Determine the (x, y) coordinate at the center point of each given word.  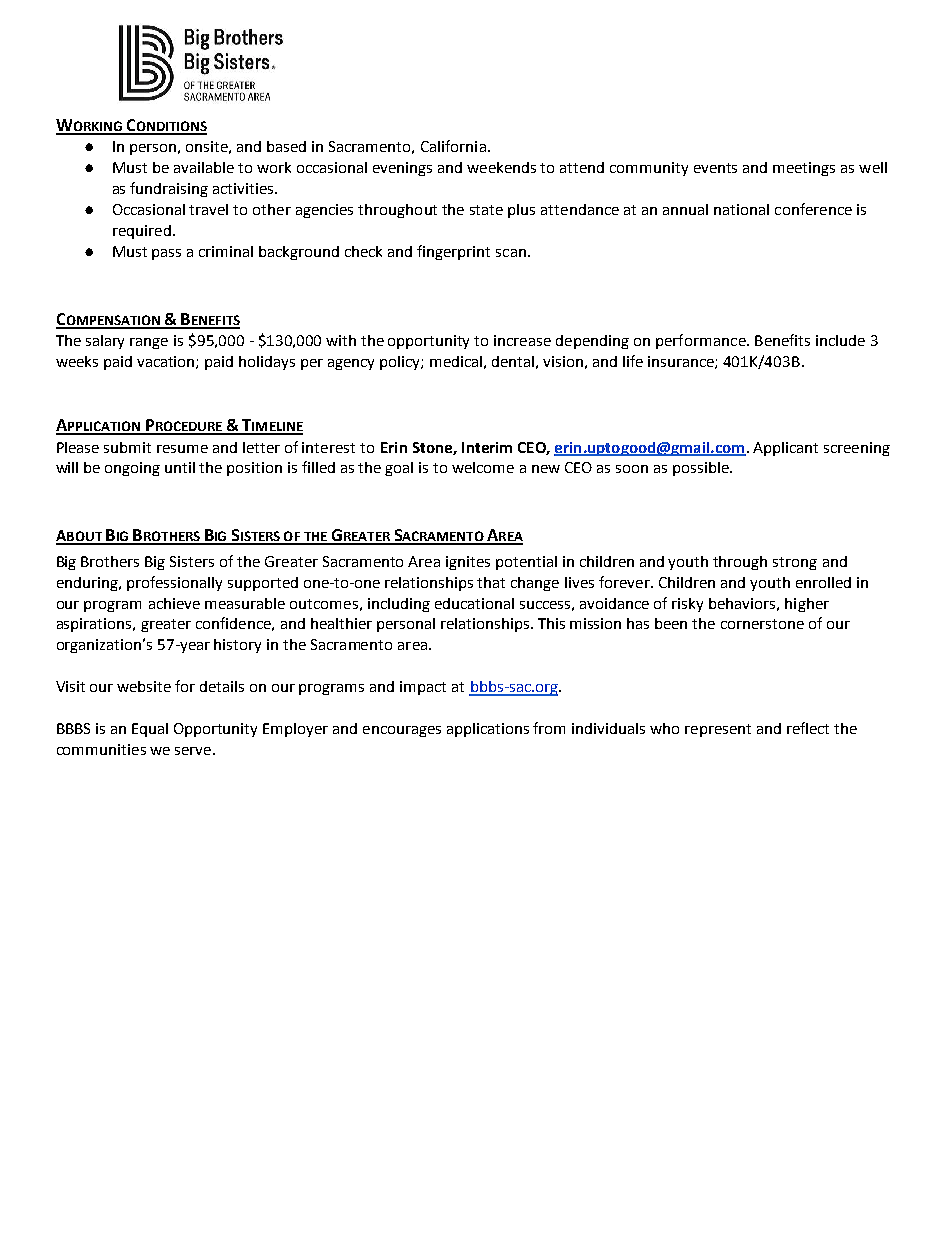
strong (795, 563)
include (840, 340)
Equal (150, 730)
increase (522, 340)
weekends (501, 167)
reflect (808, 728)
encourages (402, 731)
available (204, 167)
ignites (468, 563)
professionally (174, 583)
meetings (804, 169)
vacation (167, 362)
